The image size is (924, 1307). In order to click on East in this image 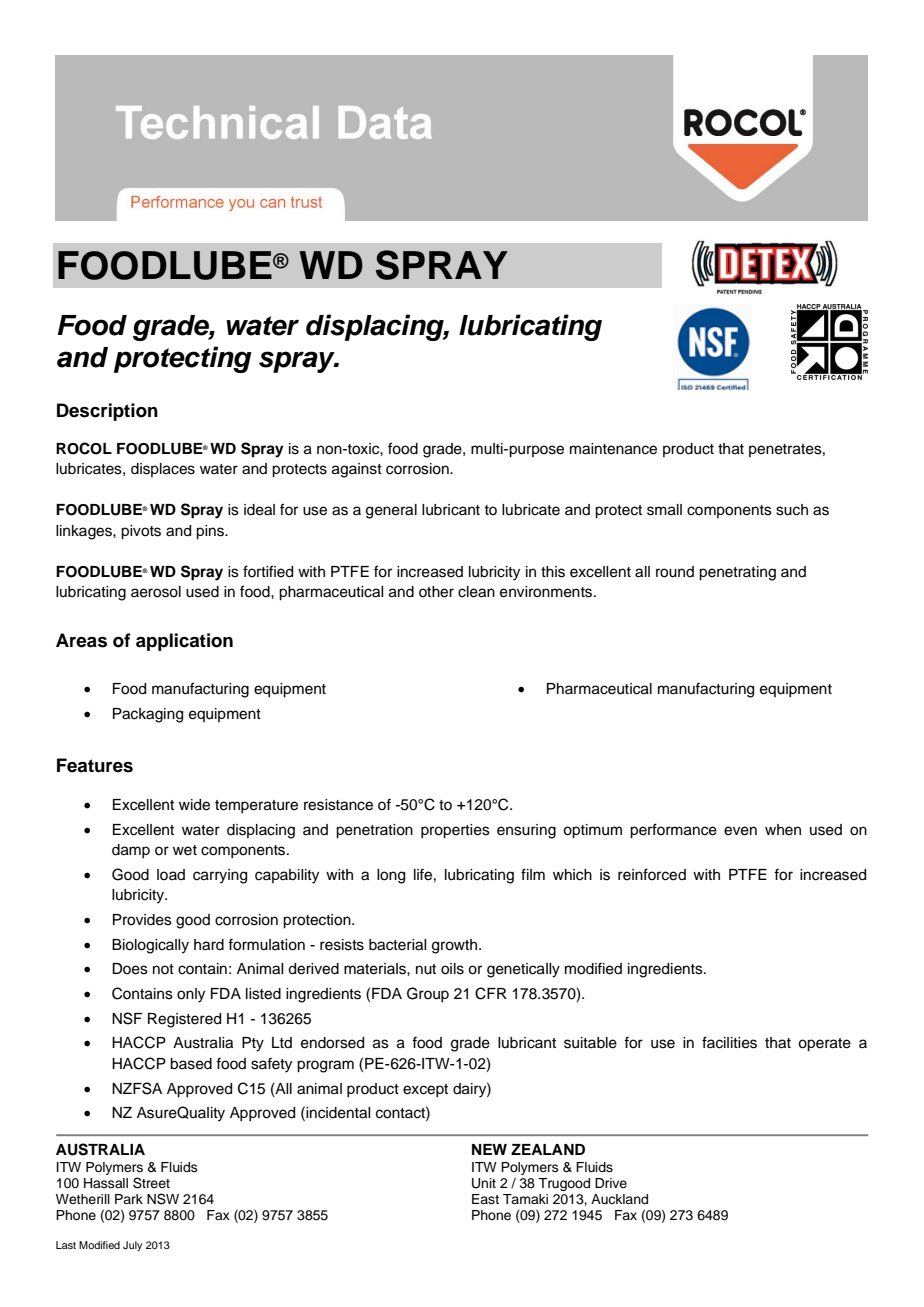, I will do `click(485, 1199)`.
